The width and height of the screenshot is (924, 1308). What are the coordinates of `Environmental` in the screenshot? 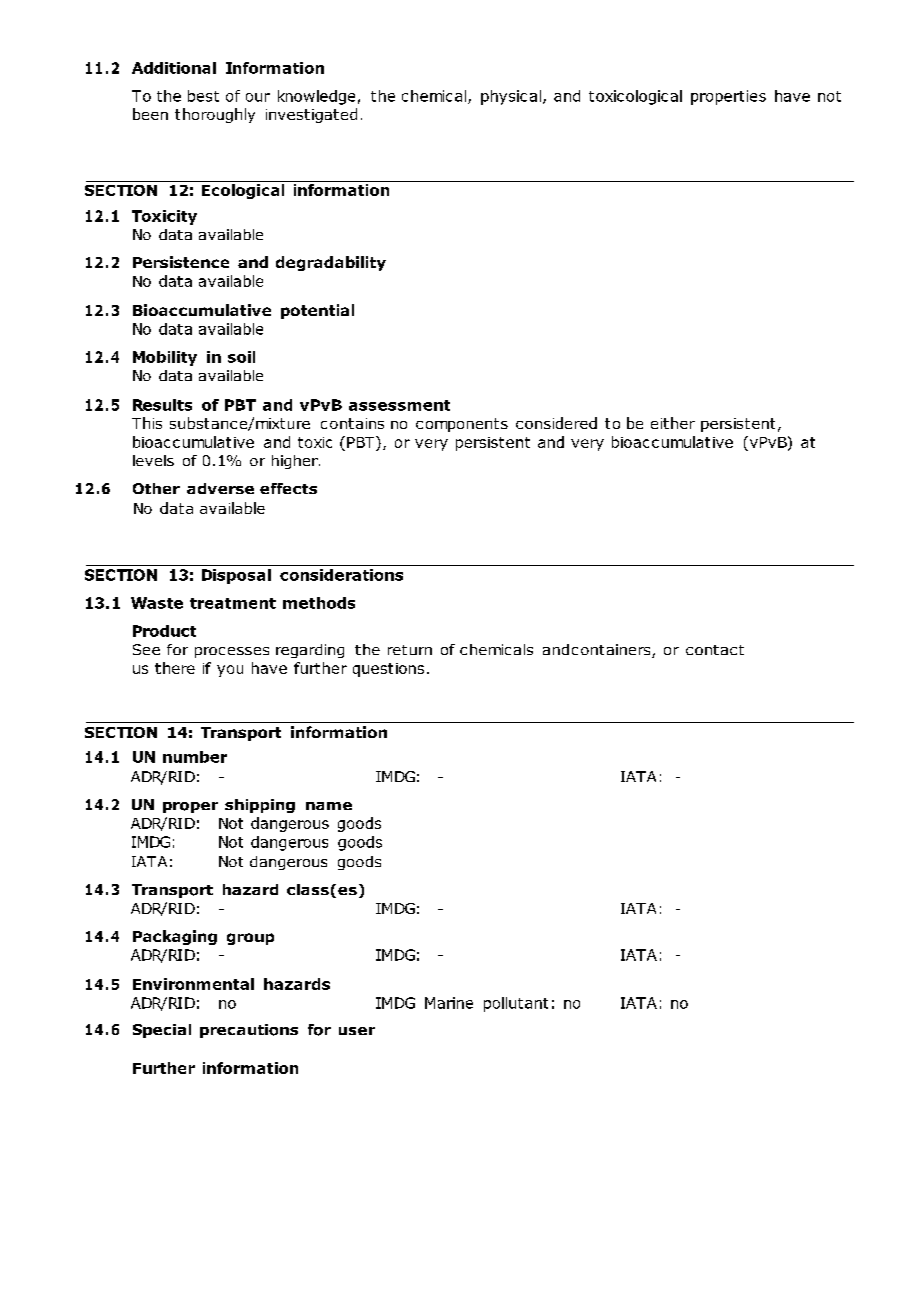 It's located at (193, 984).
